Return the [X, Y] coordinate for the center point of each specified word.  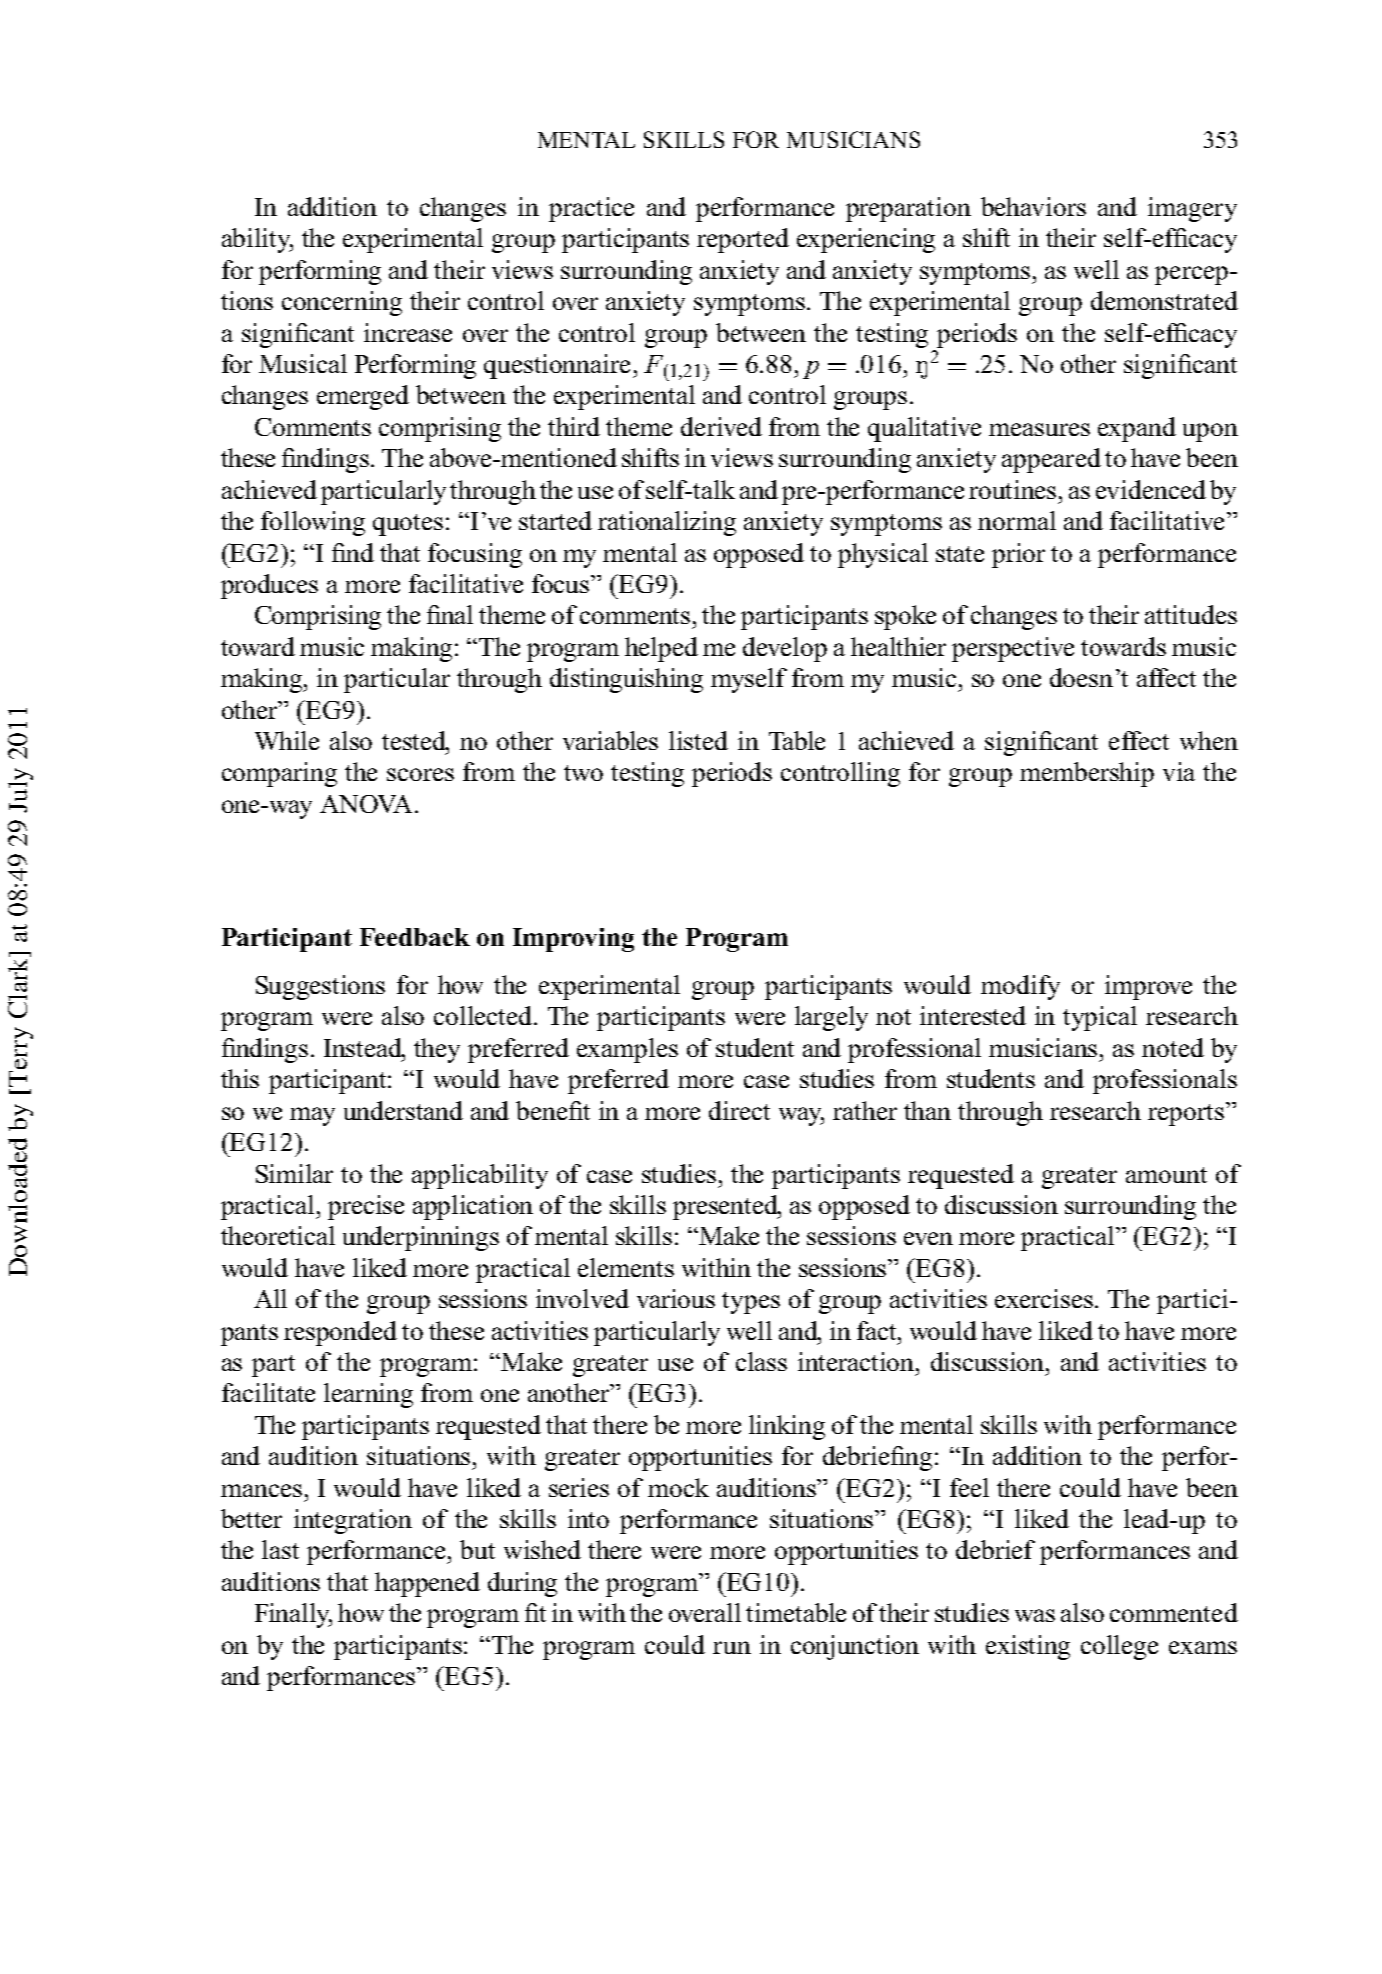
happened [427, 1584]
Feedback [415, 937]
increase [408, 332]
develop [785, 649]
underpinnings [421, 1238]
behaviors [1033, 206]
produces [269, 586]
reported [743, 240]
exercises [1045, 1298]
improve [1148, 987]
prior [1018, 555]
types [751, 1303]
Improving [573, 940]
